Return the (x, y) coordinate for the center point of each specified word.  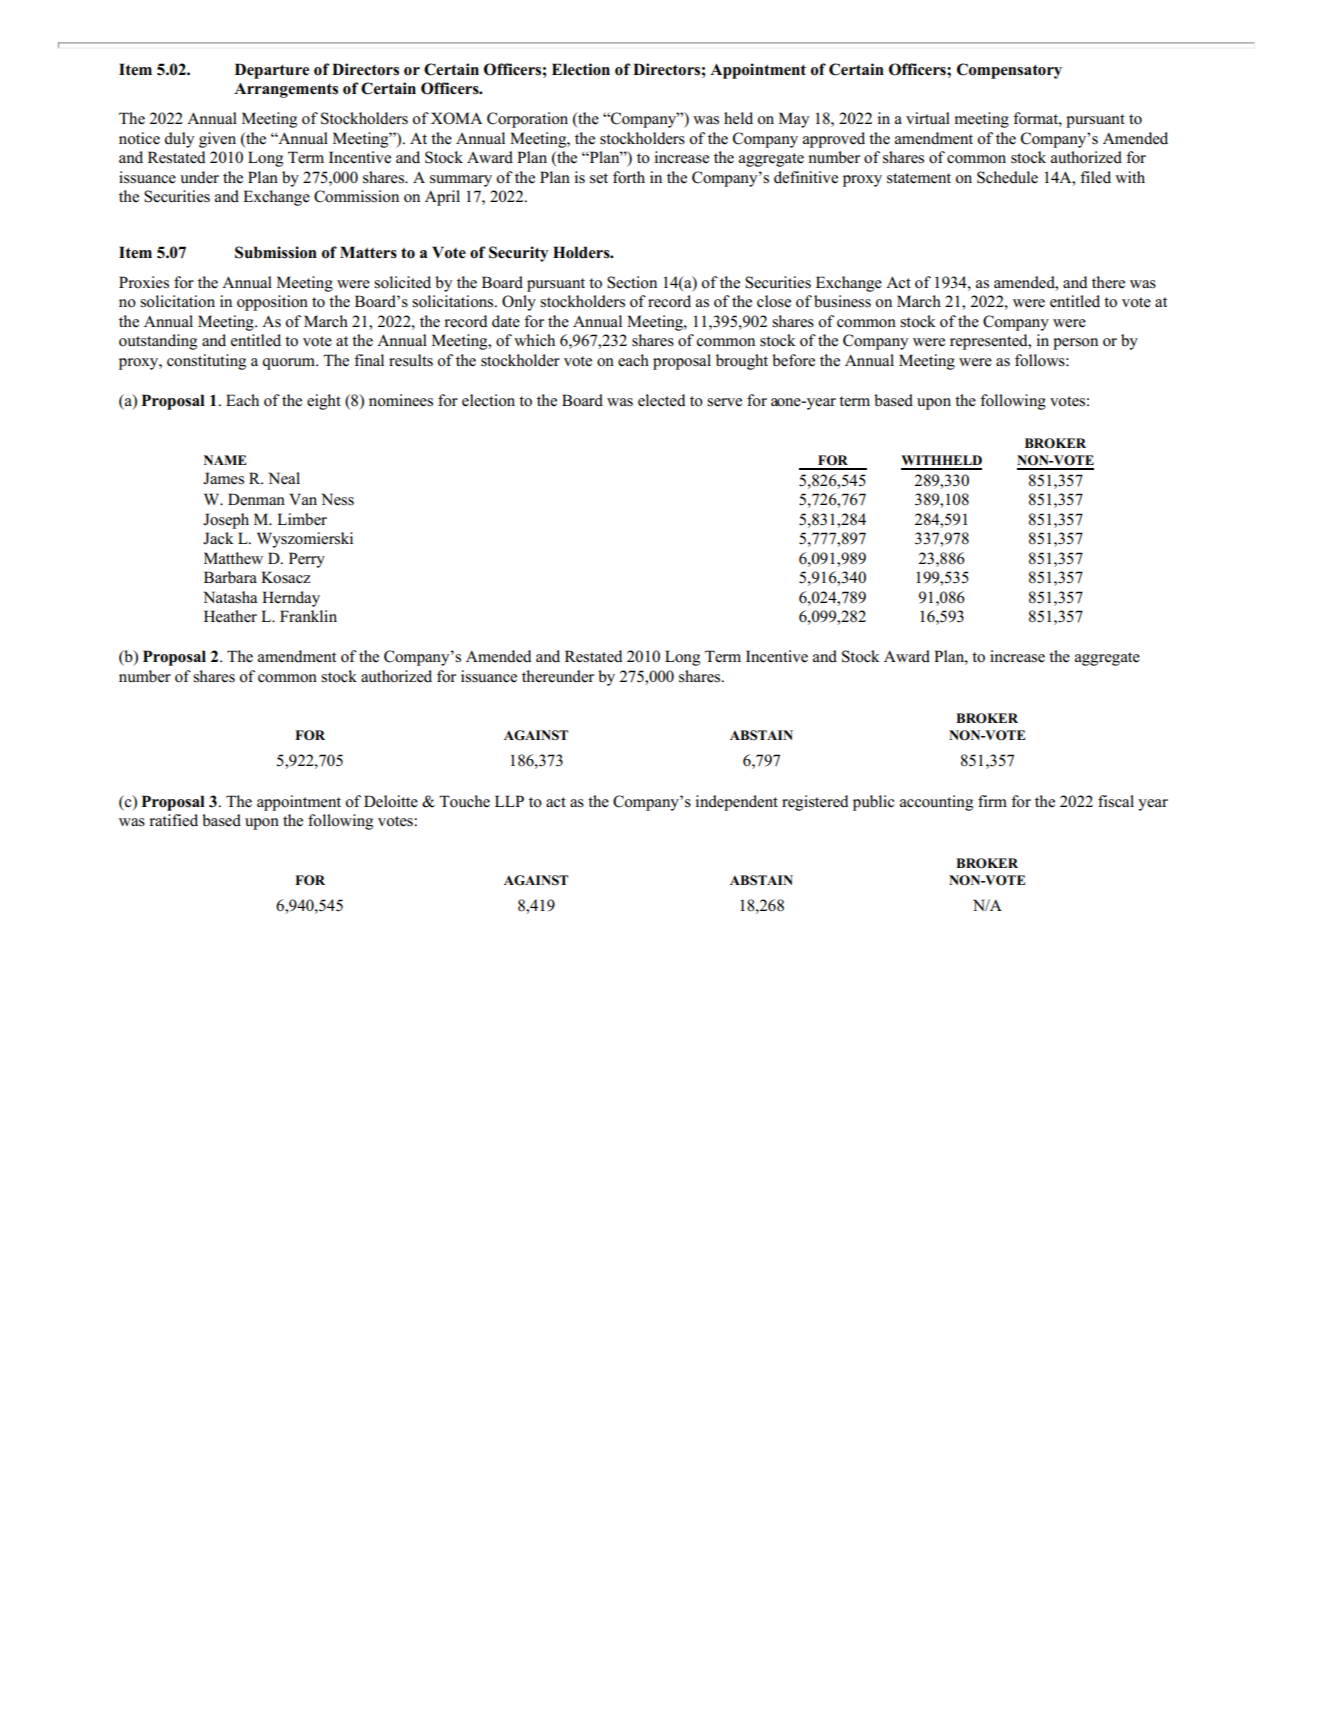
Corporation (527, 120)
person (1075, 344)
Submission (276, 252)
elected (662, 400)
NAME (225, 460)
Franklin (308, 616)
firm (992, 801)
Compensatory (1009, 71)
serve (724, 402)
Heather (230, 616)
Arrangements (286, 90)
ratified (173, 820)
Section (632, 282)
